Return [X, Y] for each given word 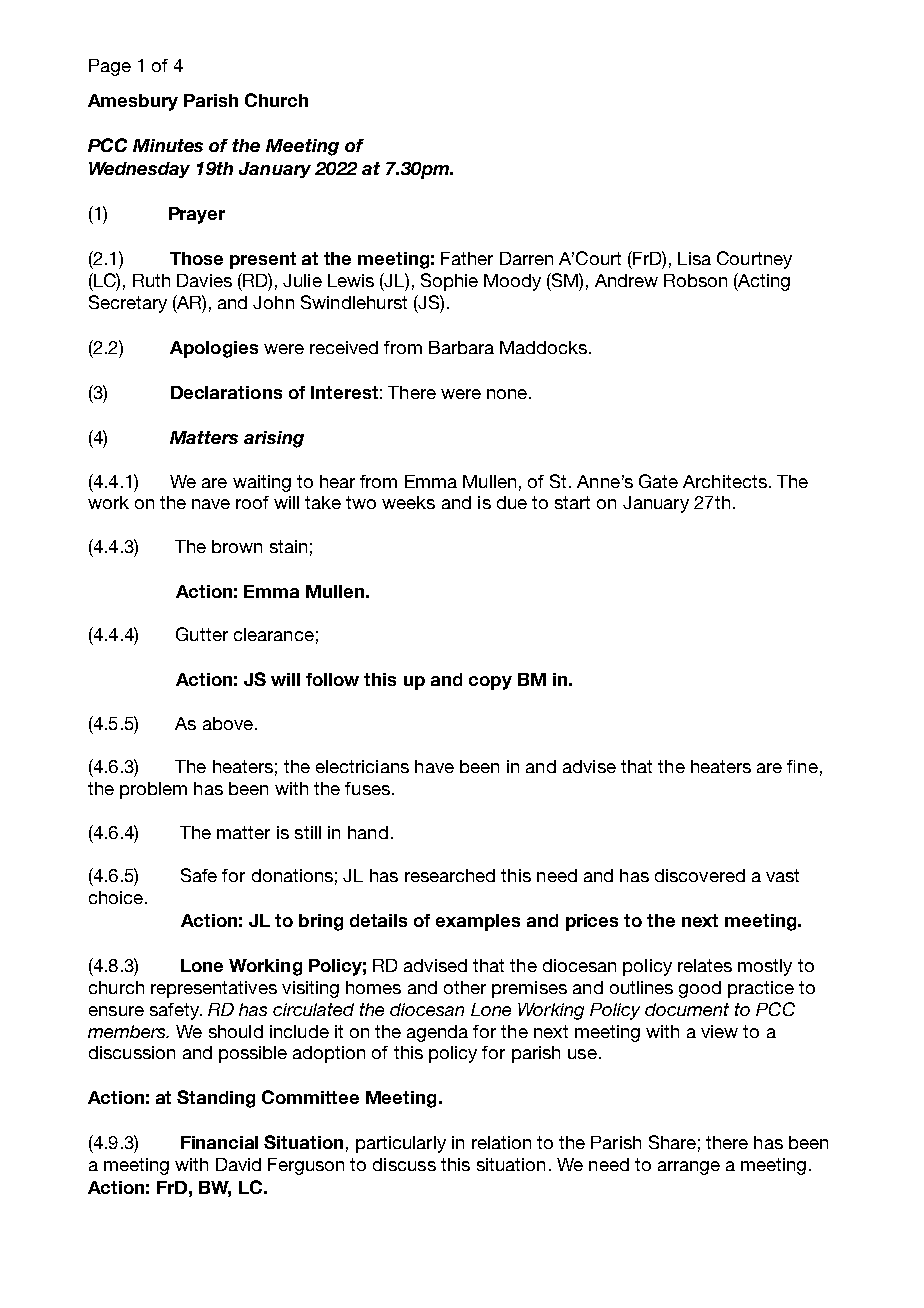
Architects [725, 481]
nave [211, 504]
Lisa [694, 258]
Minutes [168, 145]
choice [116, 897]
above [228, 723]
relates [705, 965]
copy [490, 683]
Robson [695, 280]
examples [478, 922]
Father [467, 258]
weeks [408, 502]
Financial [219, 1142]
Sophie [449, 282]
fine [802, 766]
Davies [204, 280]
